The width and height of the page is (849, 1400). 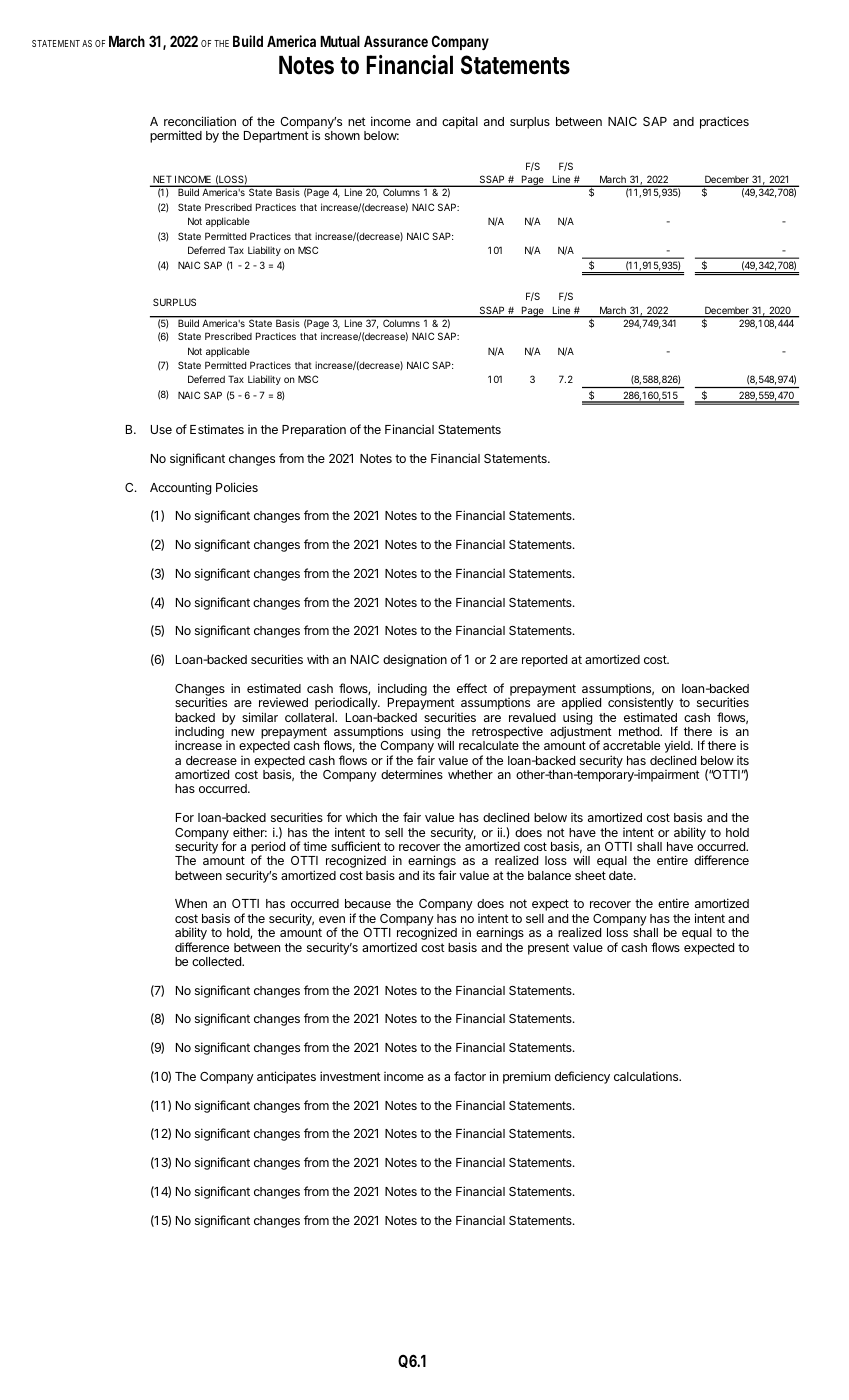 I want to click on capital, so click(x=460, y=122).
